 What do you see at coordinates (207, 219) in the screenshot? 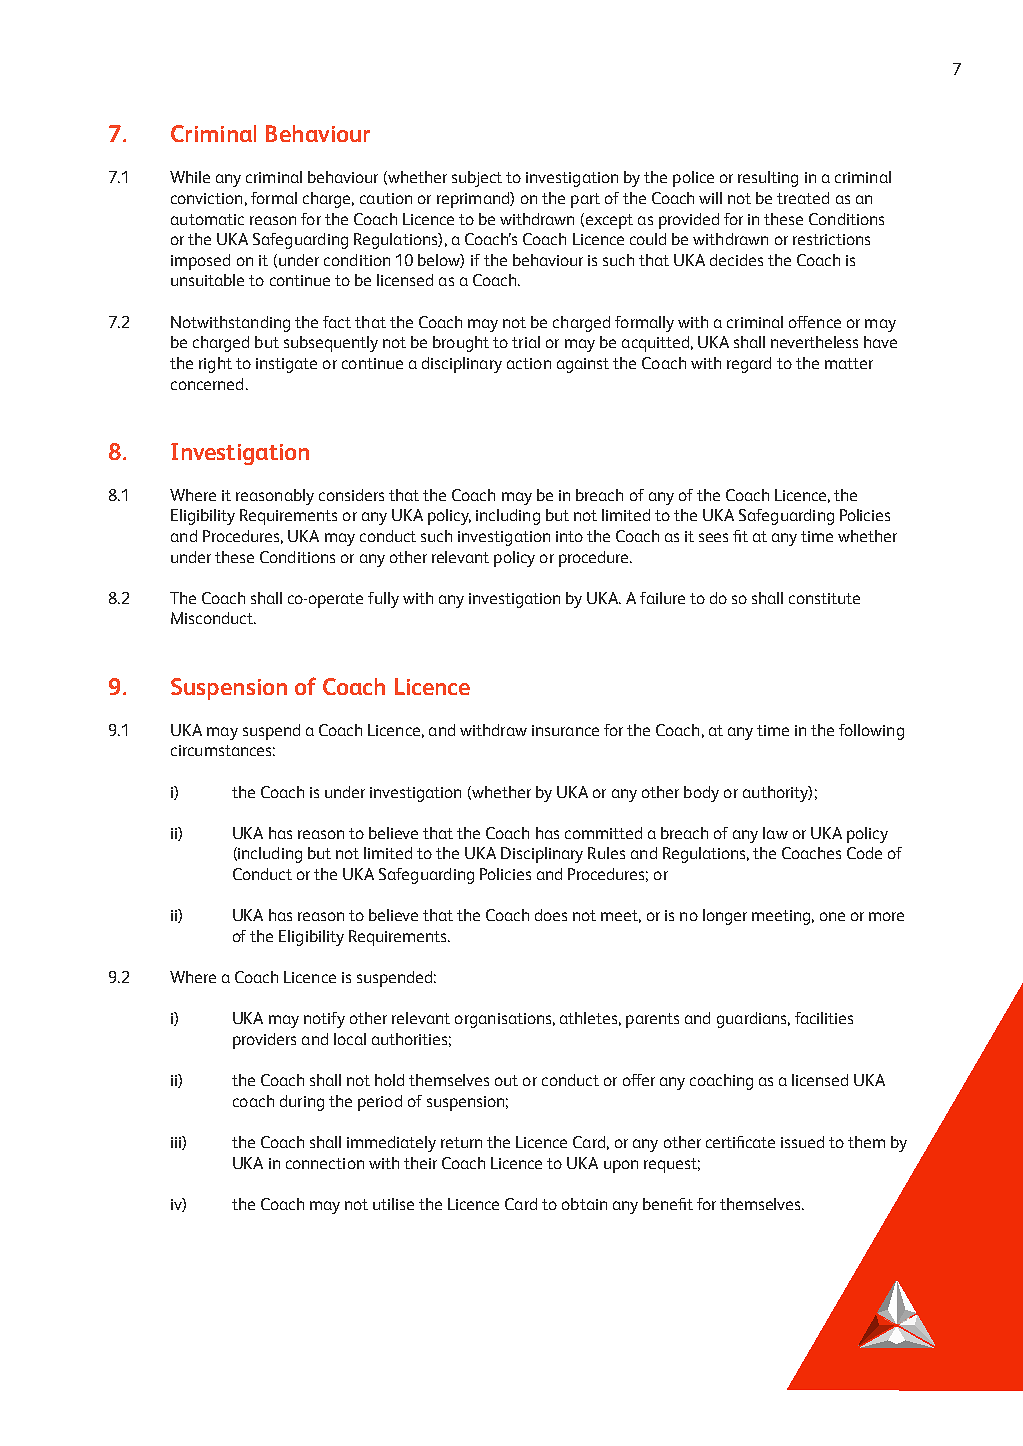
I see `automatic` at bounding box center [207, 219].
